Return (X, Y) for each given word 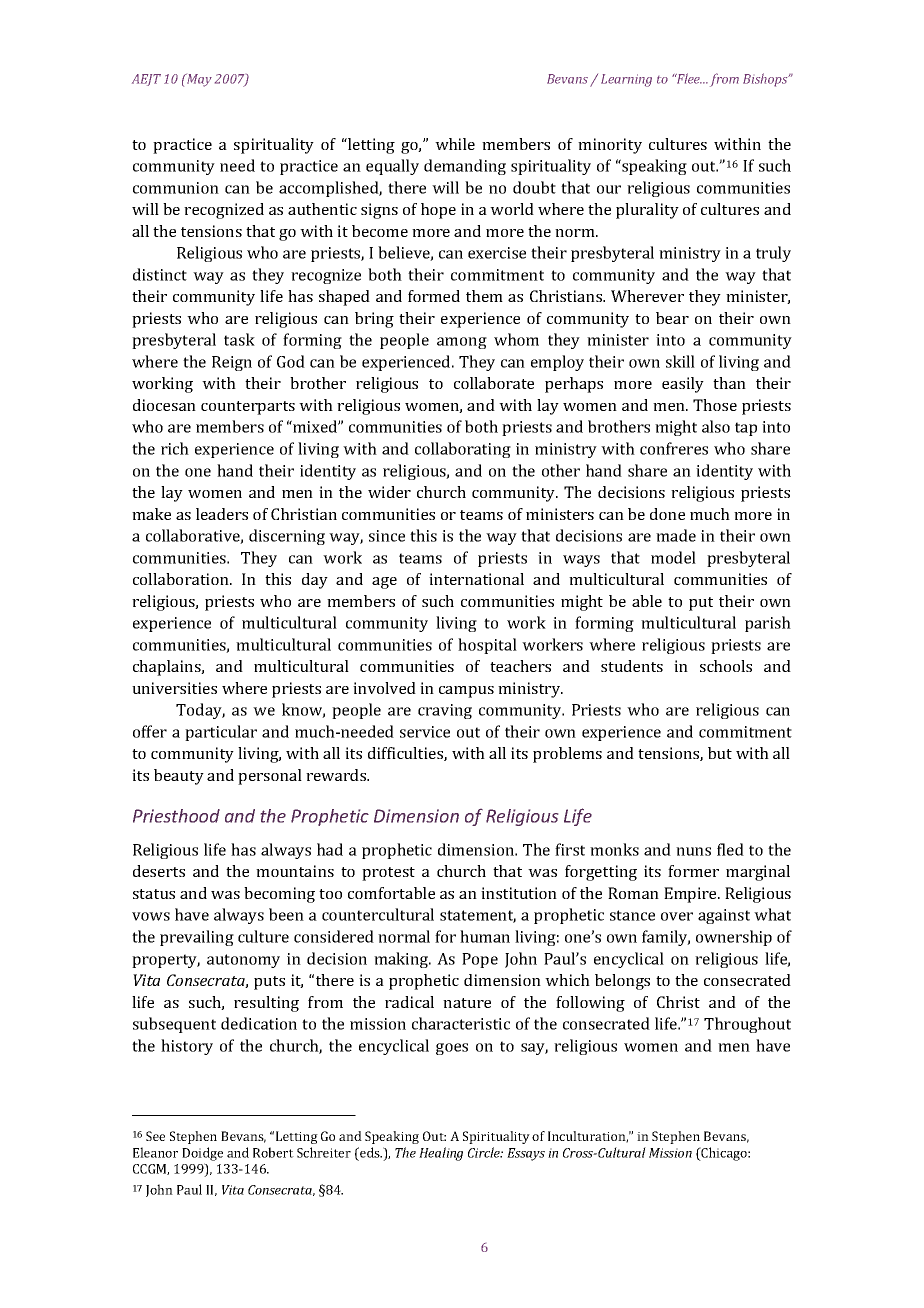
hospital (487, 646)
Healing (441, 1154)
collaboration (182, 579)
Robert (273, 1152)
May (198, 80)
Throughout (747, 1025)
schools (726, 666)
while (455, 144)
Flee (688, 78)
